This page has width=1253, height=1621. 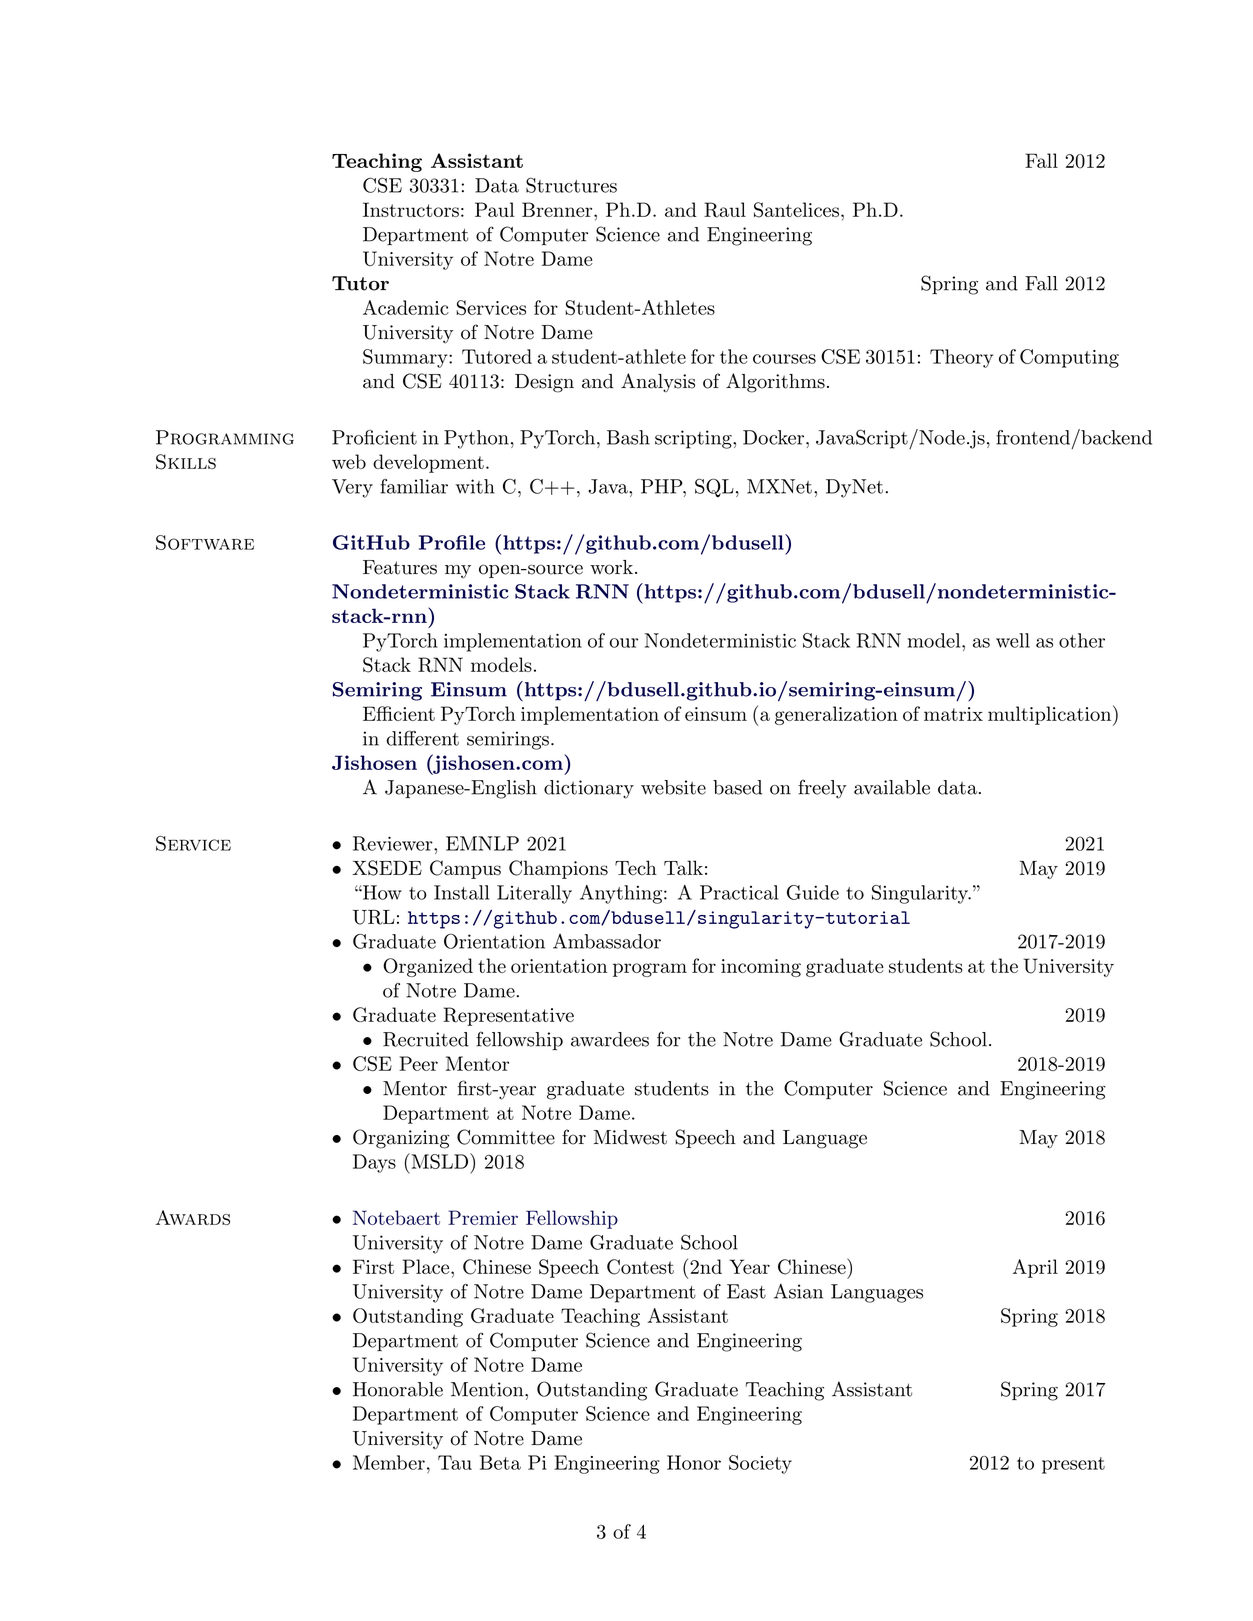 I want to click on incoming, so click(x=761, y=968).
